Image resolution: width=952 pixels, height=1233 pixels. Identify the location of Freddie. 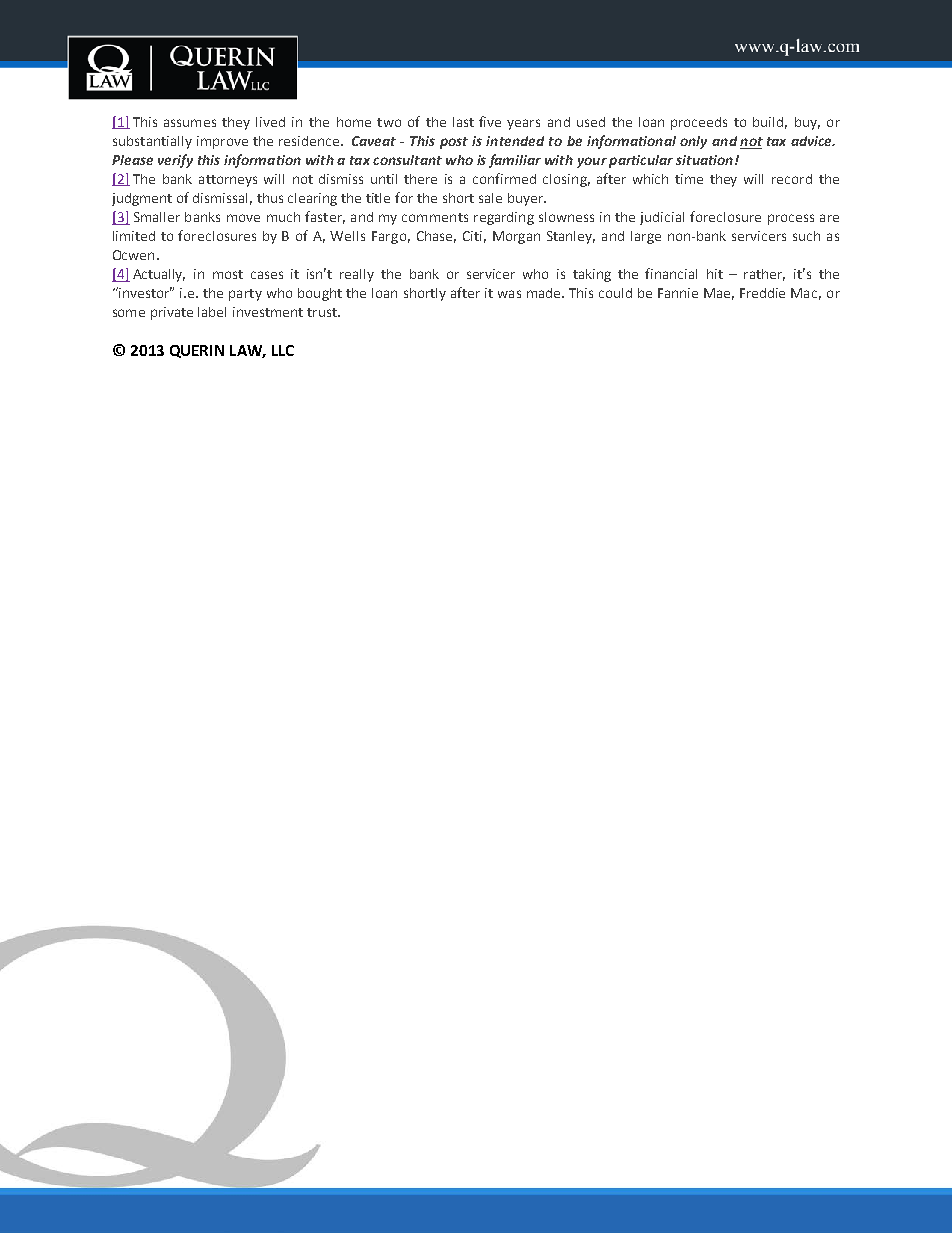
(762, 293).
